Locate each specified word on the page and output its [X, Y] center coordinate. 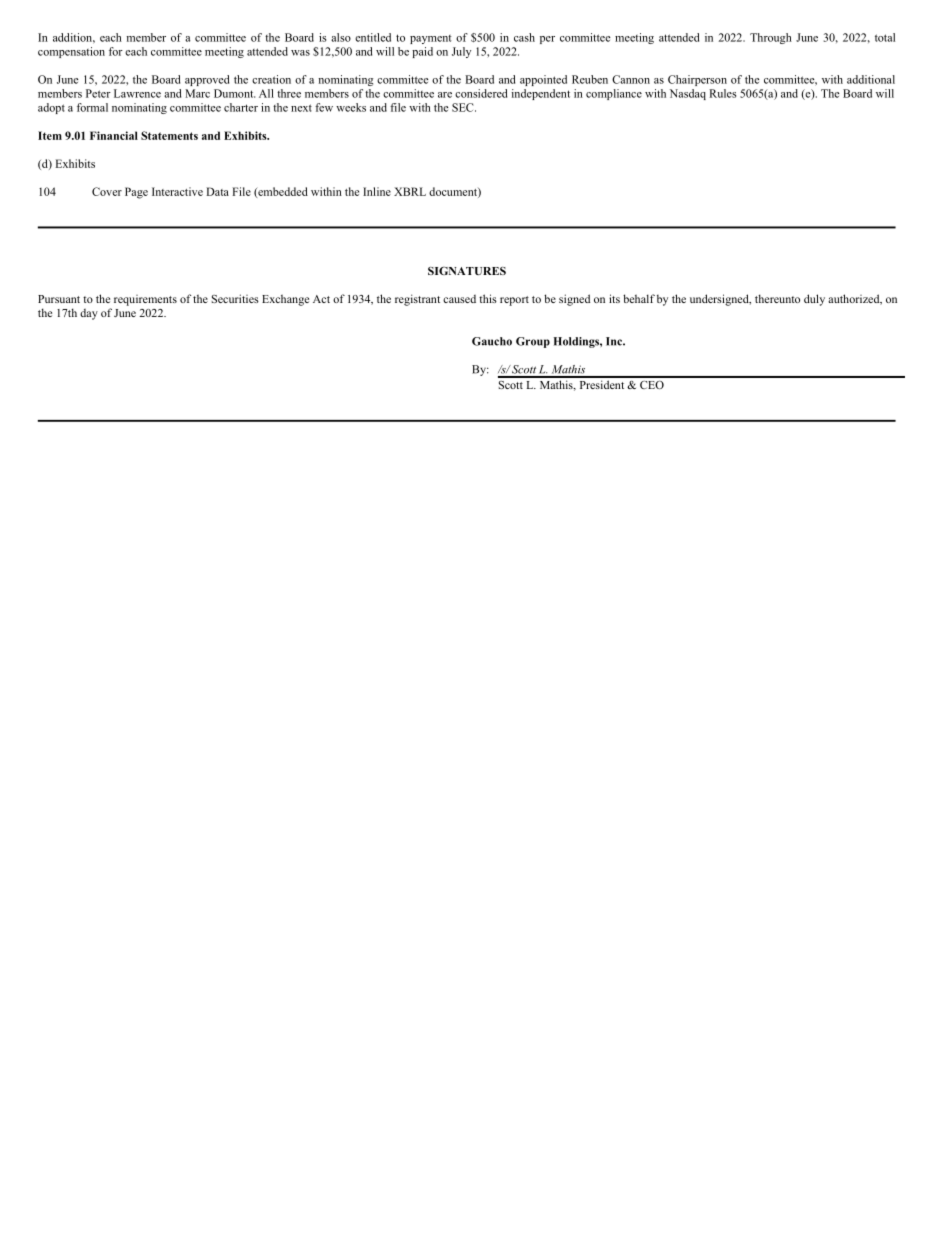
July [461, 52]
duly [814, 300]
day [89, 314]
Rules [722, 93]
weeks [351, 107]
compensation [71, 52]
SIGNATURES [467, 270]
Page [136, 193]
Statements [169, 135]
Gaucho [492, 341]
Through [771, 38]
